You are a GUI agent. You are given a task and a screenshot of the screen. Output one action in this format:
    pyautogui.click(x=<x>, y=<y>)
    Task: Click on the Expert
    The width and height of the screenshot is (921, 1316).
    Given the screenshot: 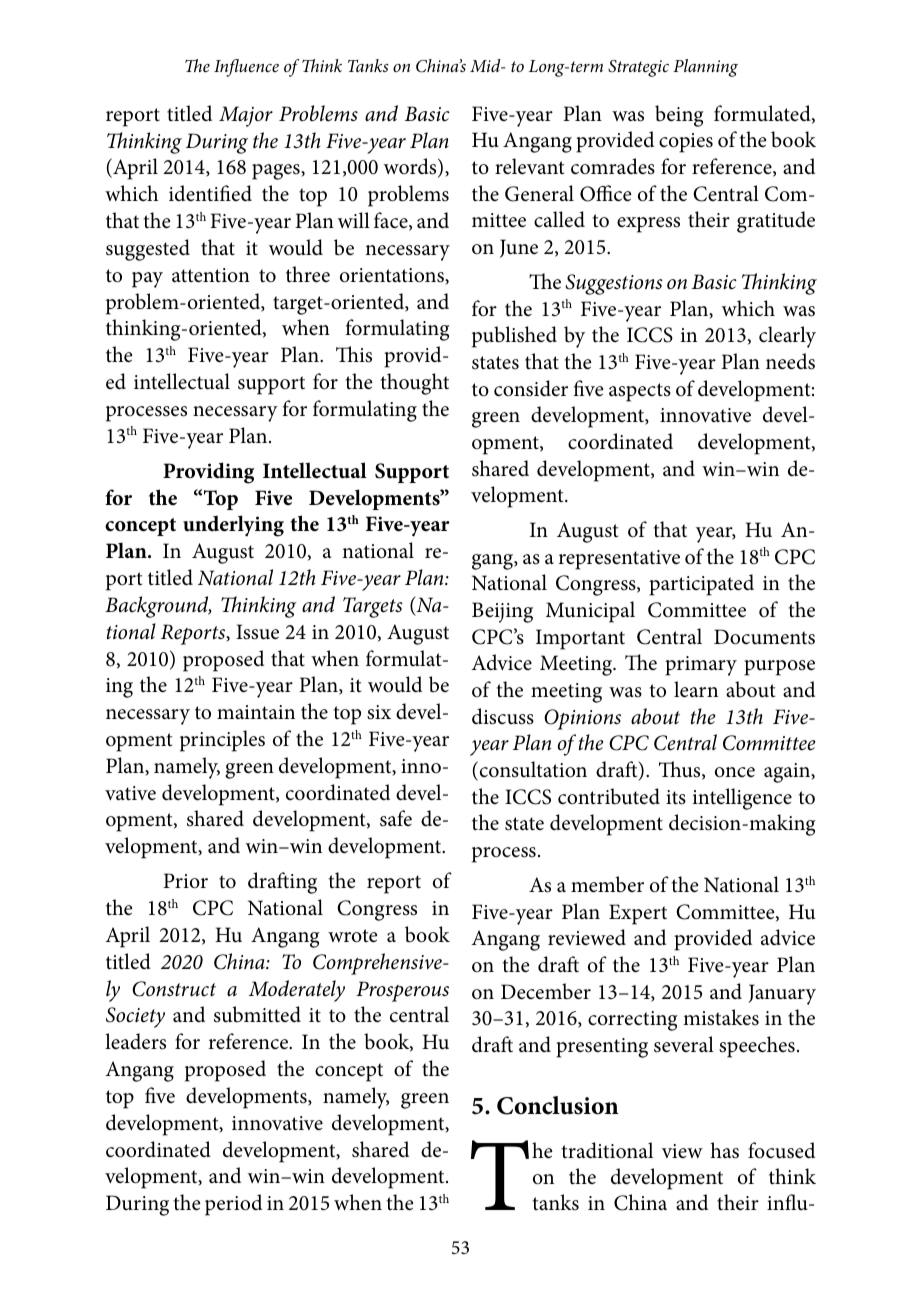 What is the action you would take?
    pyautogui.click(x=638, y=914)
